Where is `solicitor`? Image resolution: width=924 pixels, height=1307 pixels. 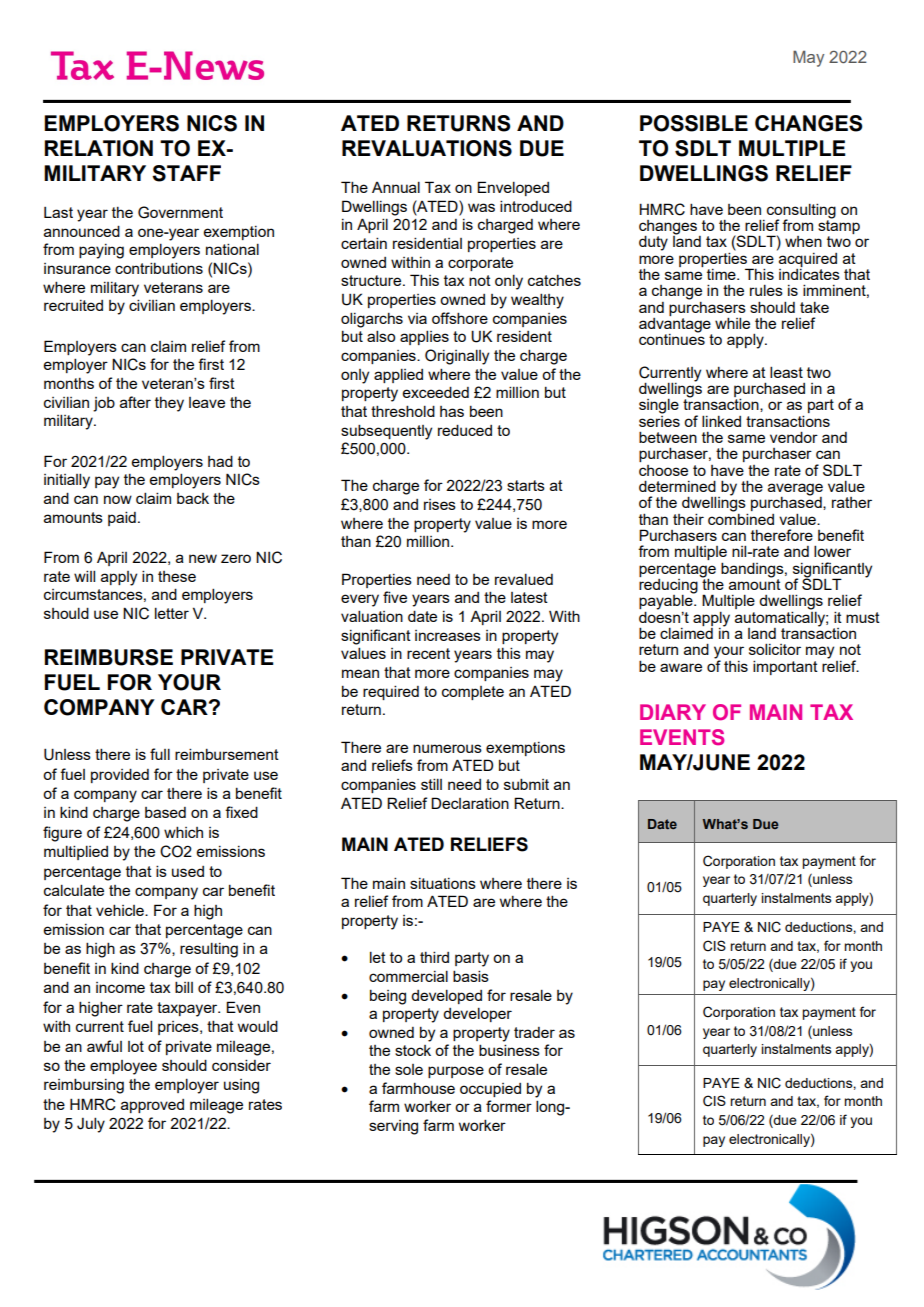 solicitor is located at coordinates (775, 649).
